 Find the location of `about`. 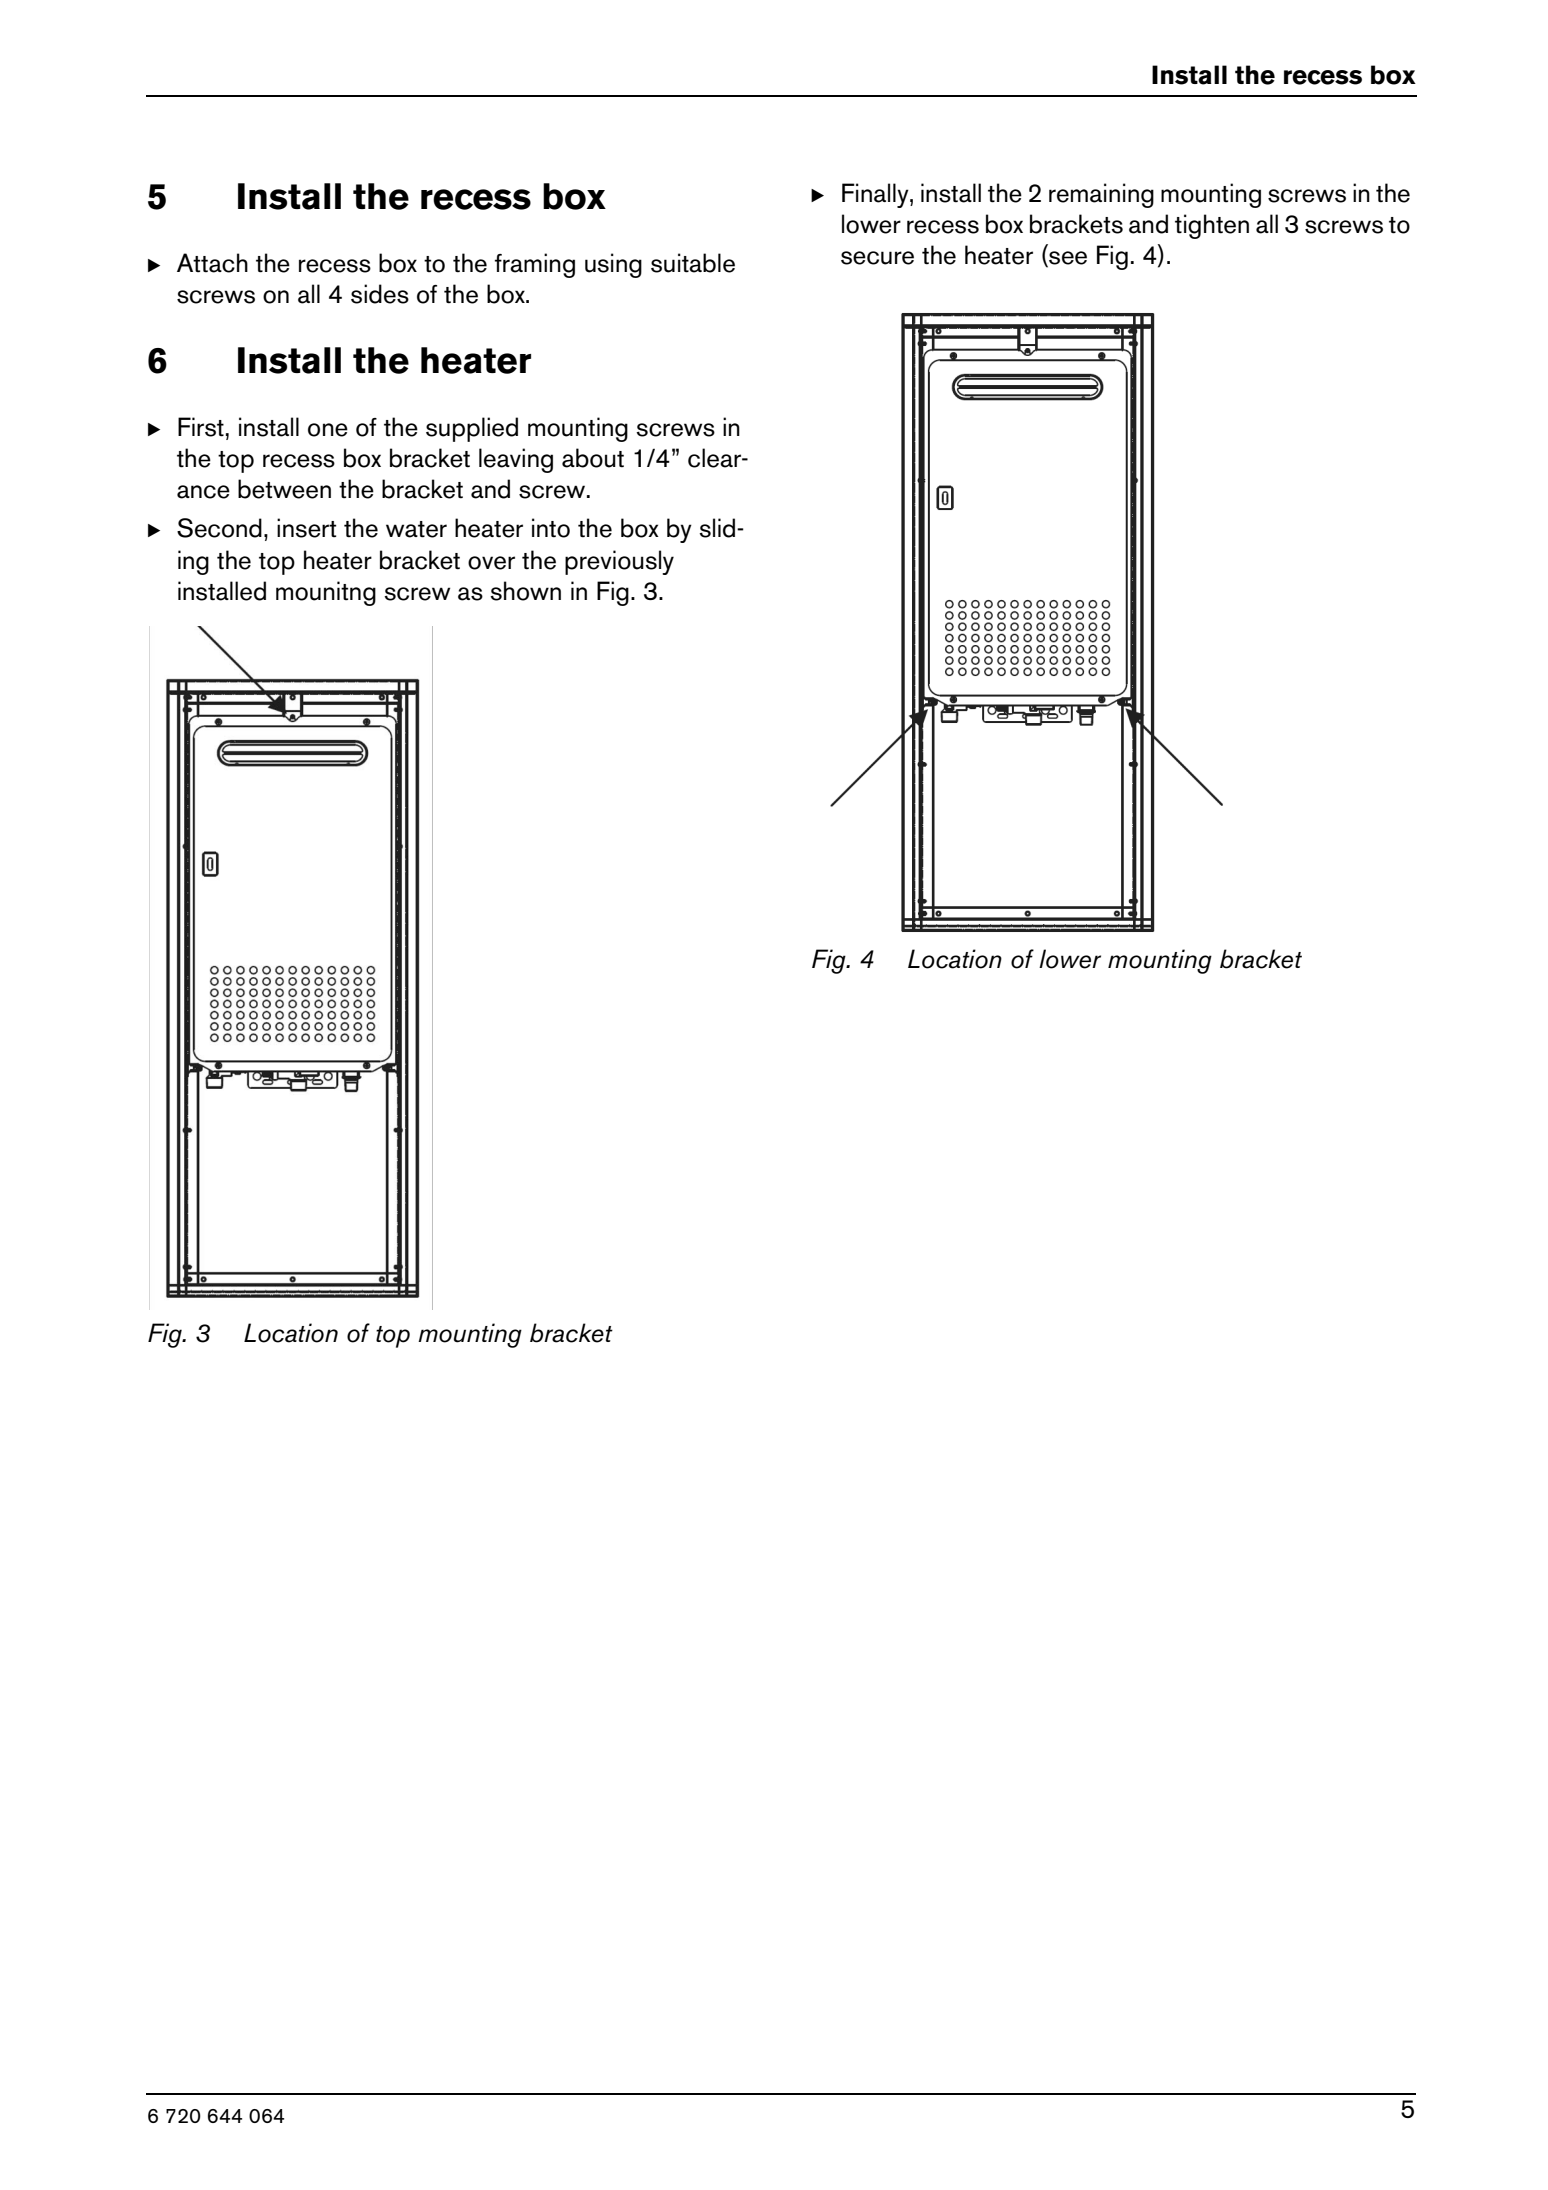

about is located at coordinates (593, 458).
